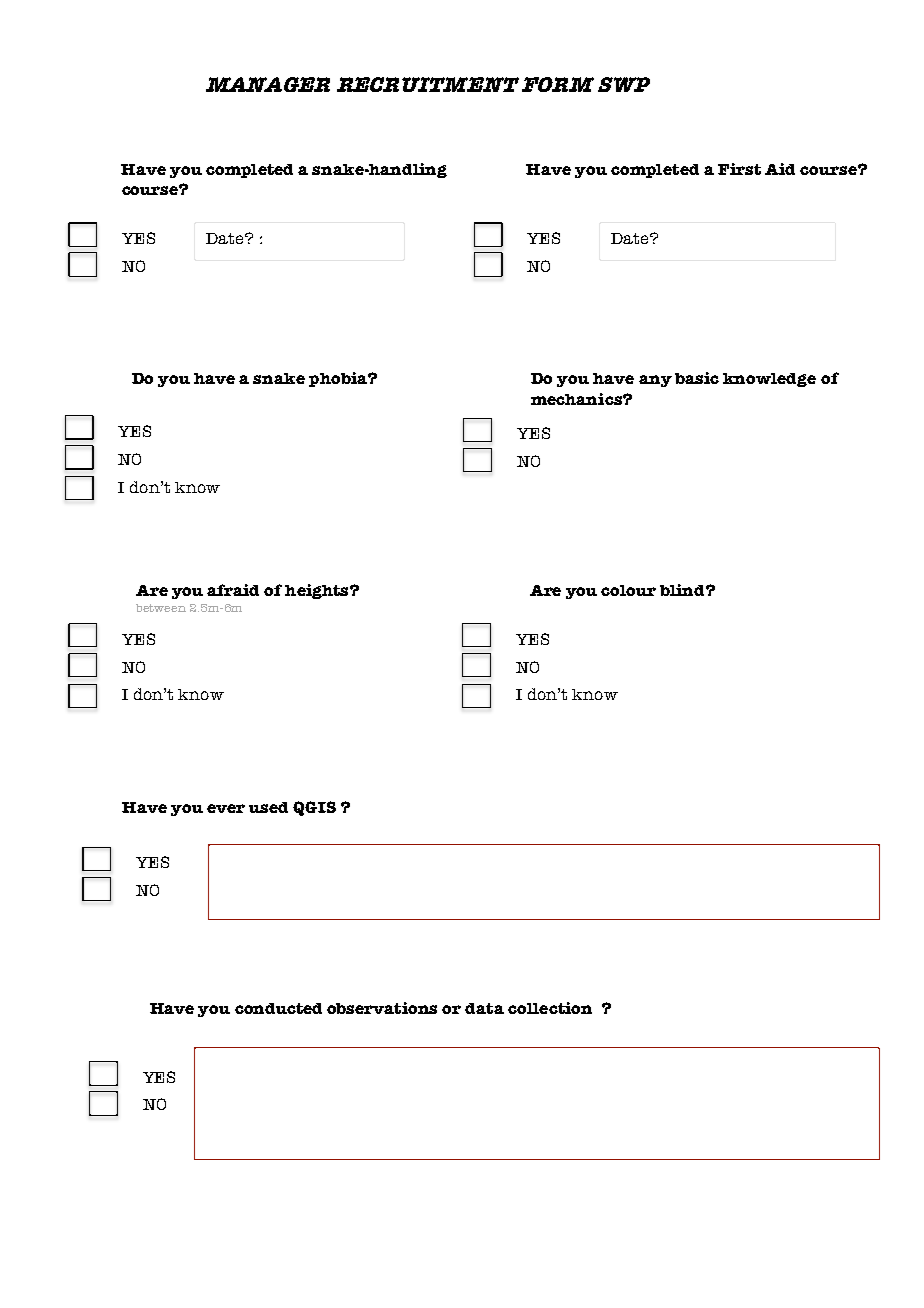 The height and width of the screenshot is (1308, 924). What do you see at coordinates (314, 808) in the screenshot?
I see `QGIS` at bounding box center [314, 808].
